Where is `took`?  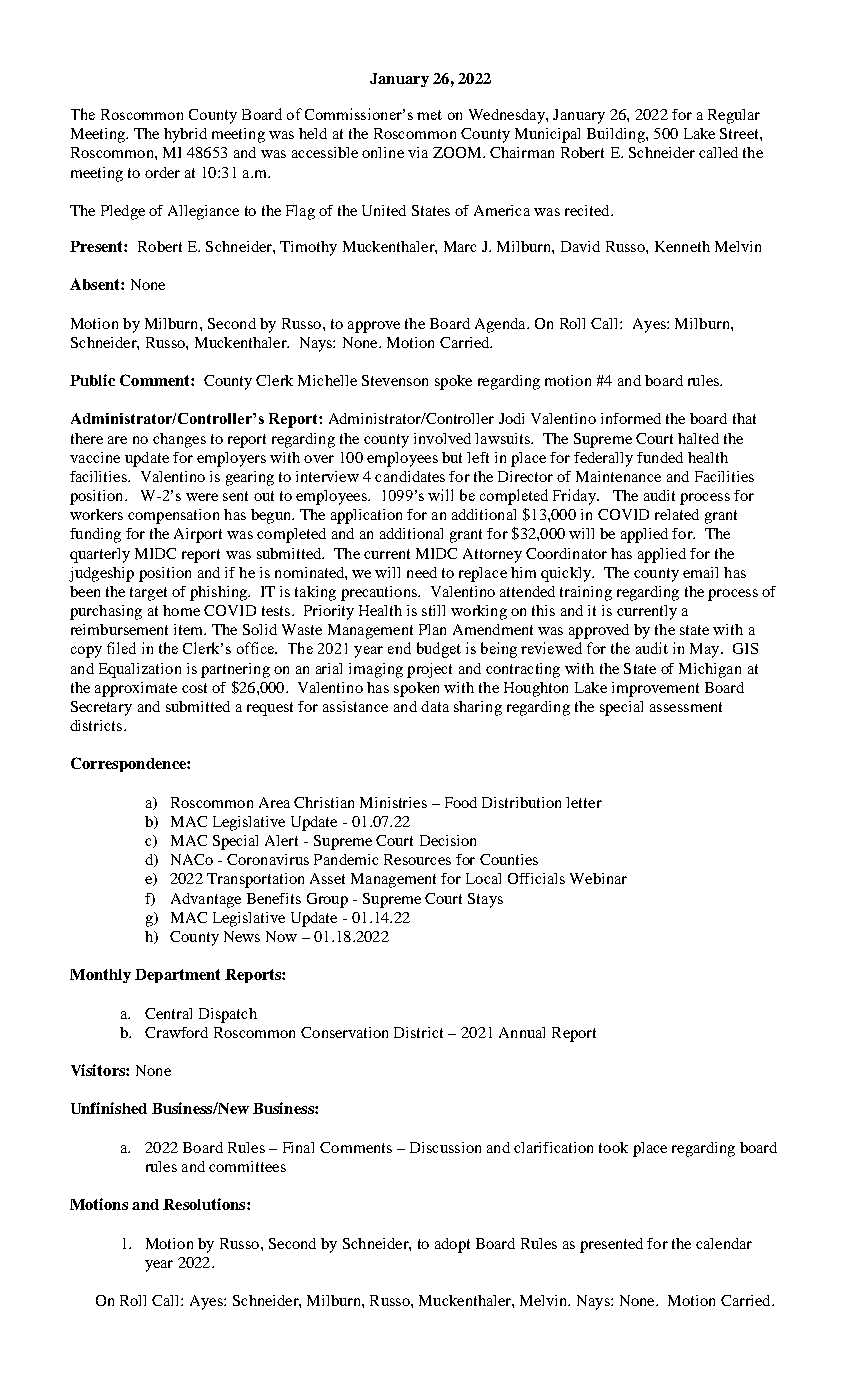
took is located at coordinates (613, 1147).
